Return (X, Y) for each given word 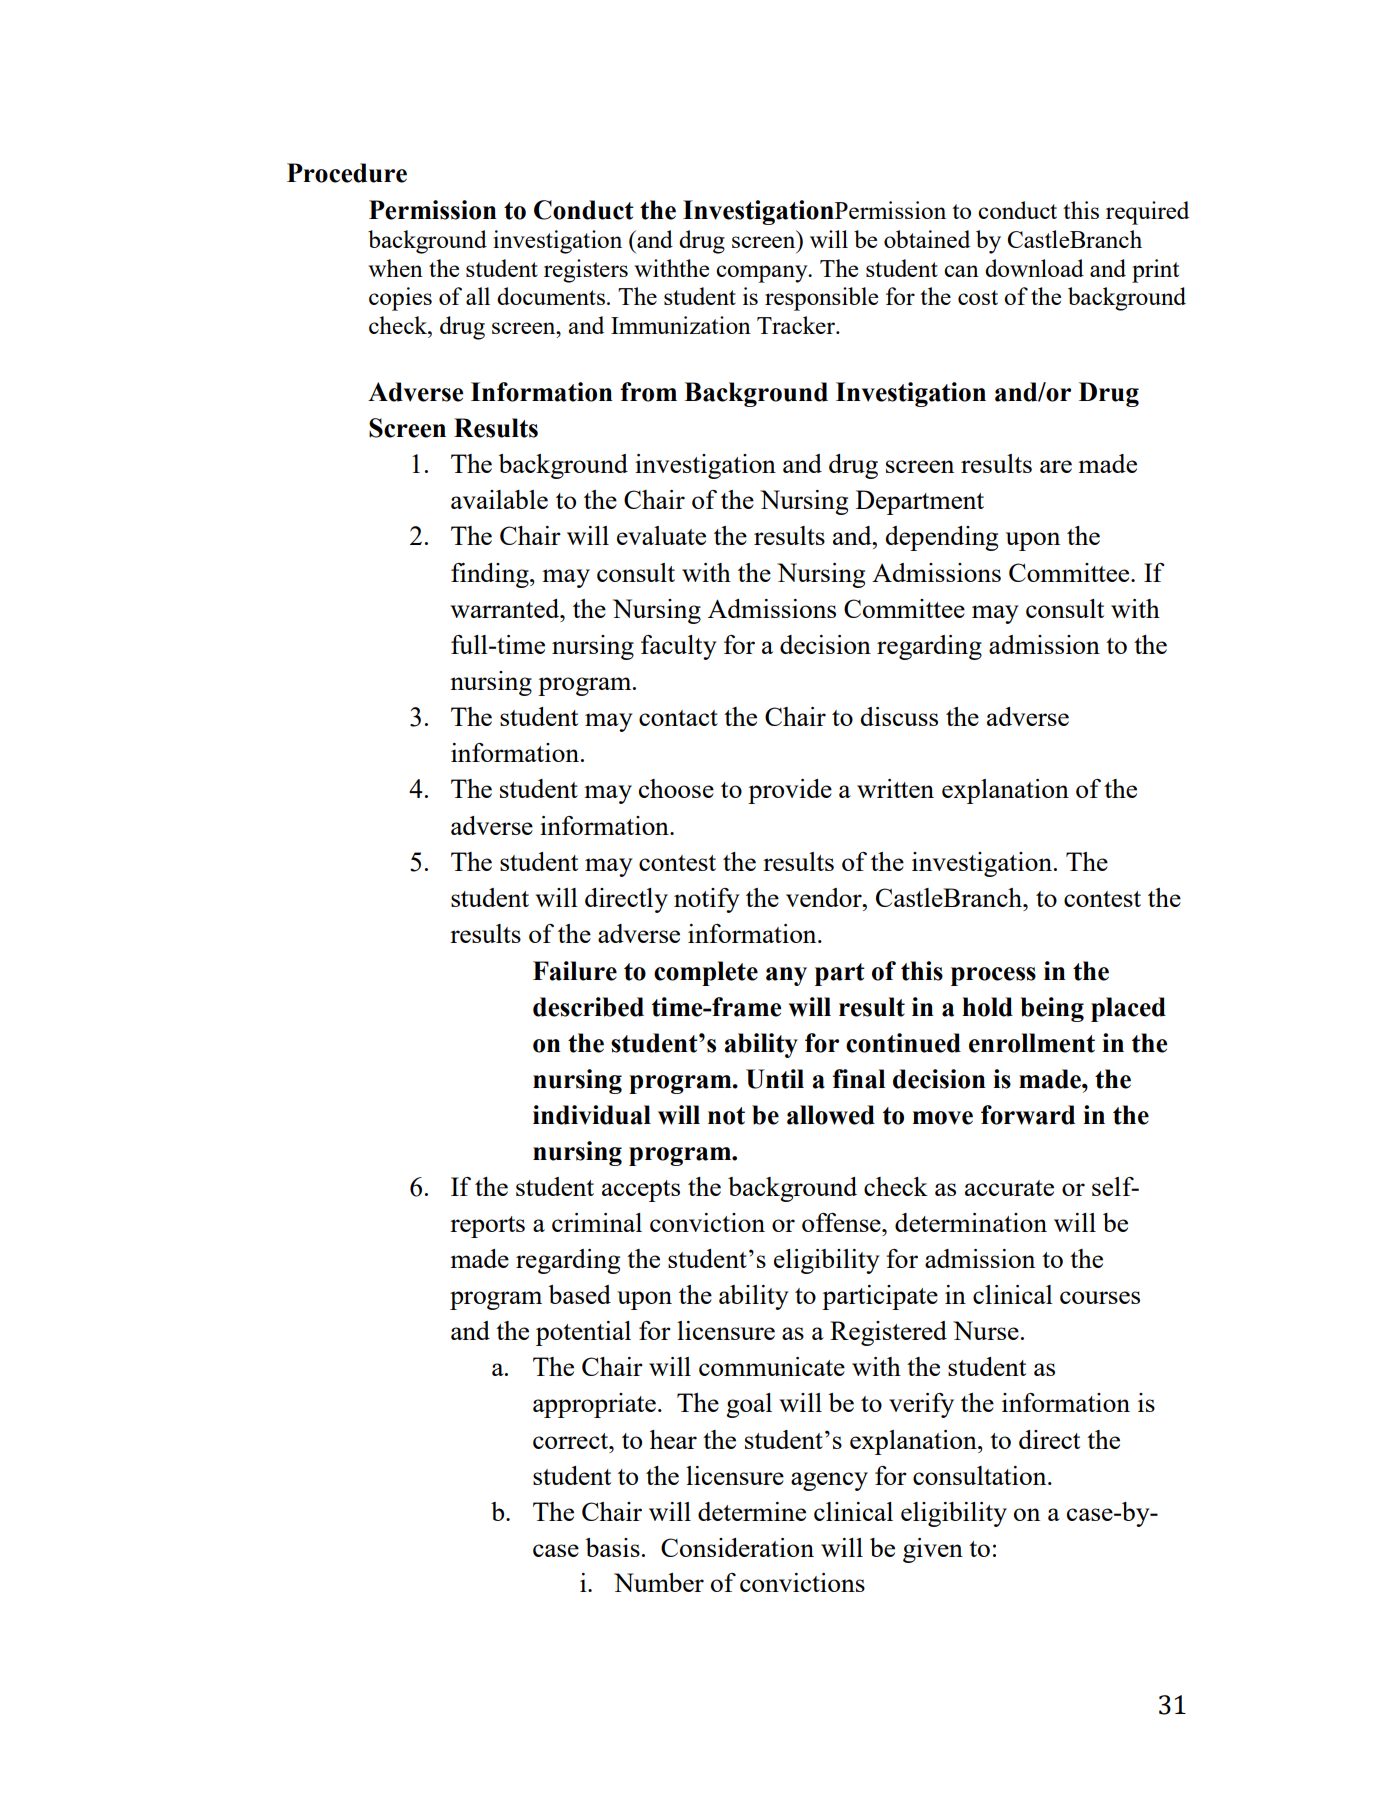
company (763, 274)
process (993, 976)
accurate (1009, 1188)
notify (707, 900)
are (1056, 466)
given (933, 1550)
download (1034, 268)
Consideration (737, 1547)
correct (572, 1441)
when (395, 268)
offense (842, 1222)
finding (491, 575)
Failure (575, 971)
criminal (597, 1222)
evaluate (661, 535)
